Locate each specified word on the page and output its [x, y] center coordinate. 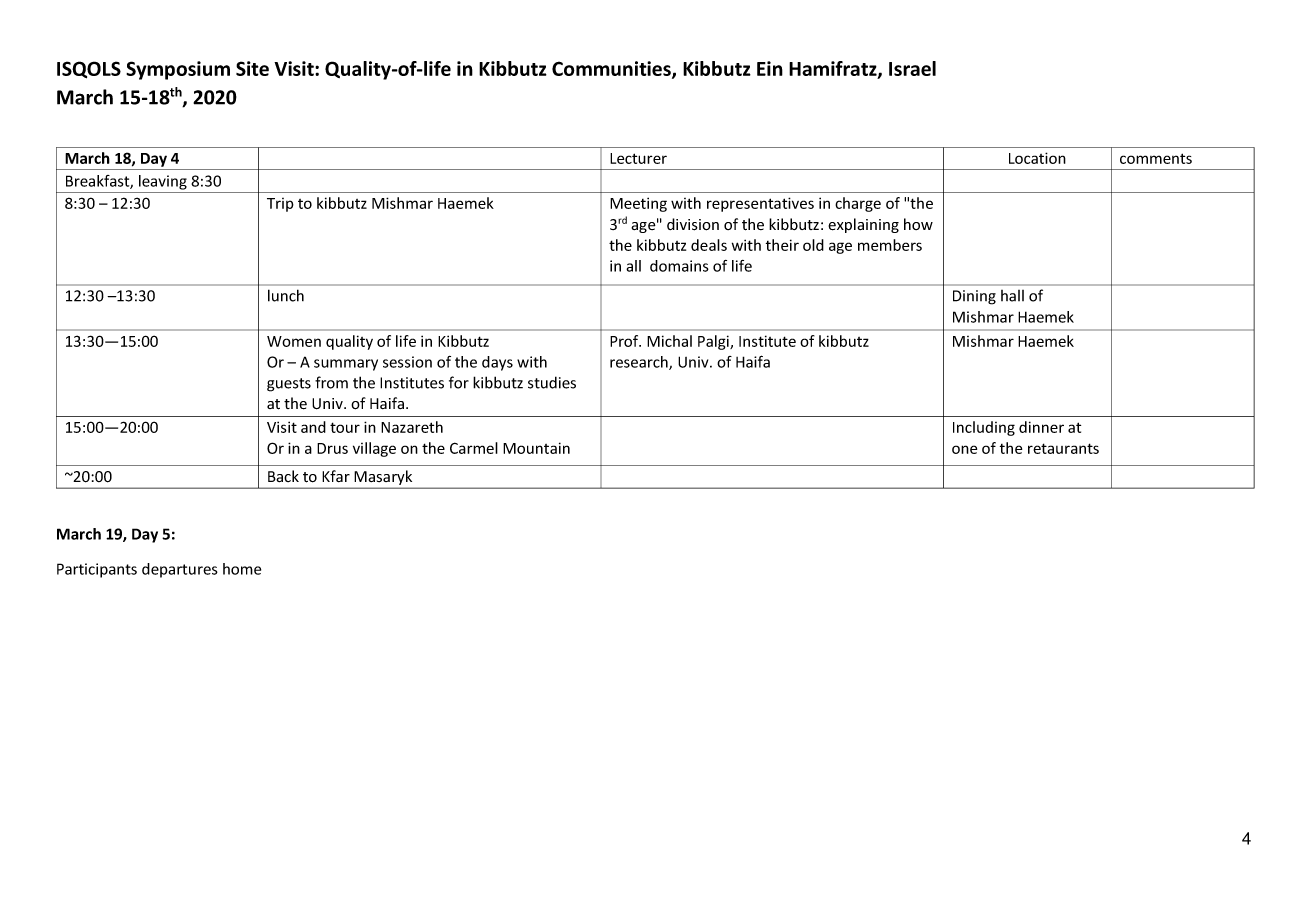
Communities [612, 69]
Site [252, 68]
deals [709, 245]
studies [552, 382]
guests [289, 385]
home [242, 569]
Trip [280, 205]
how [918, 224]
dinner [1041, 427]
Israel [912, 68]
